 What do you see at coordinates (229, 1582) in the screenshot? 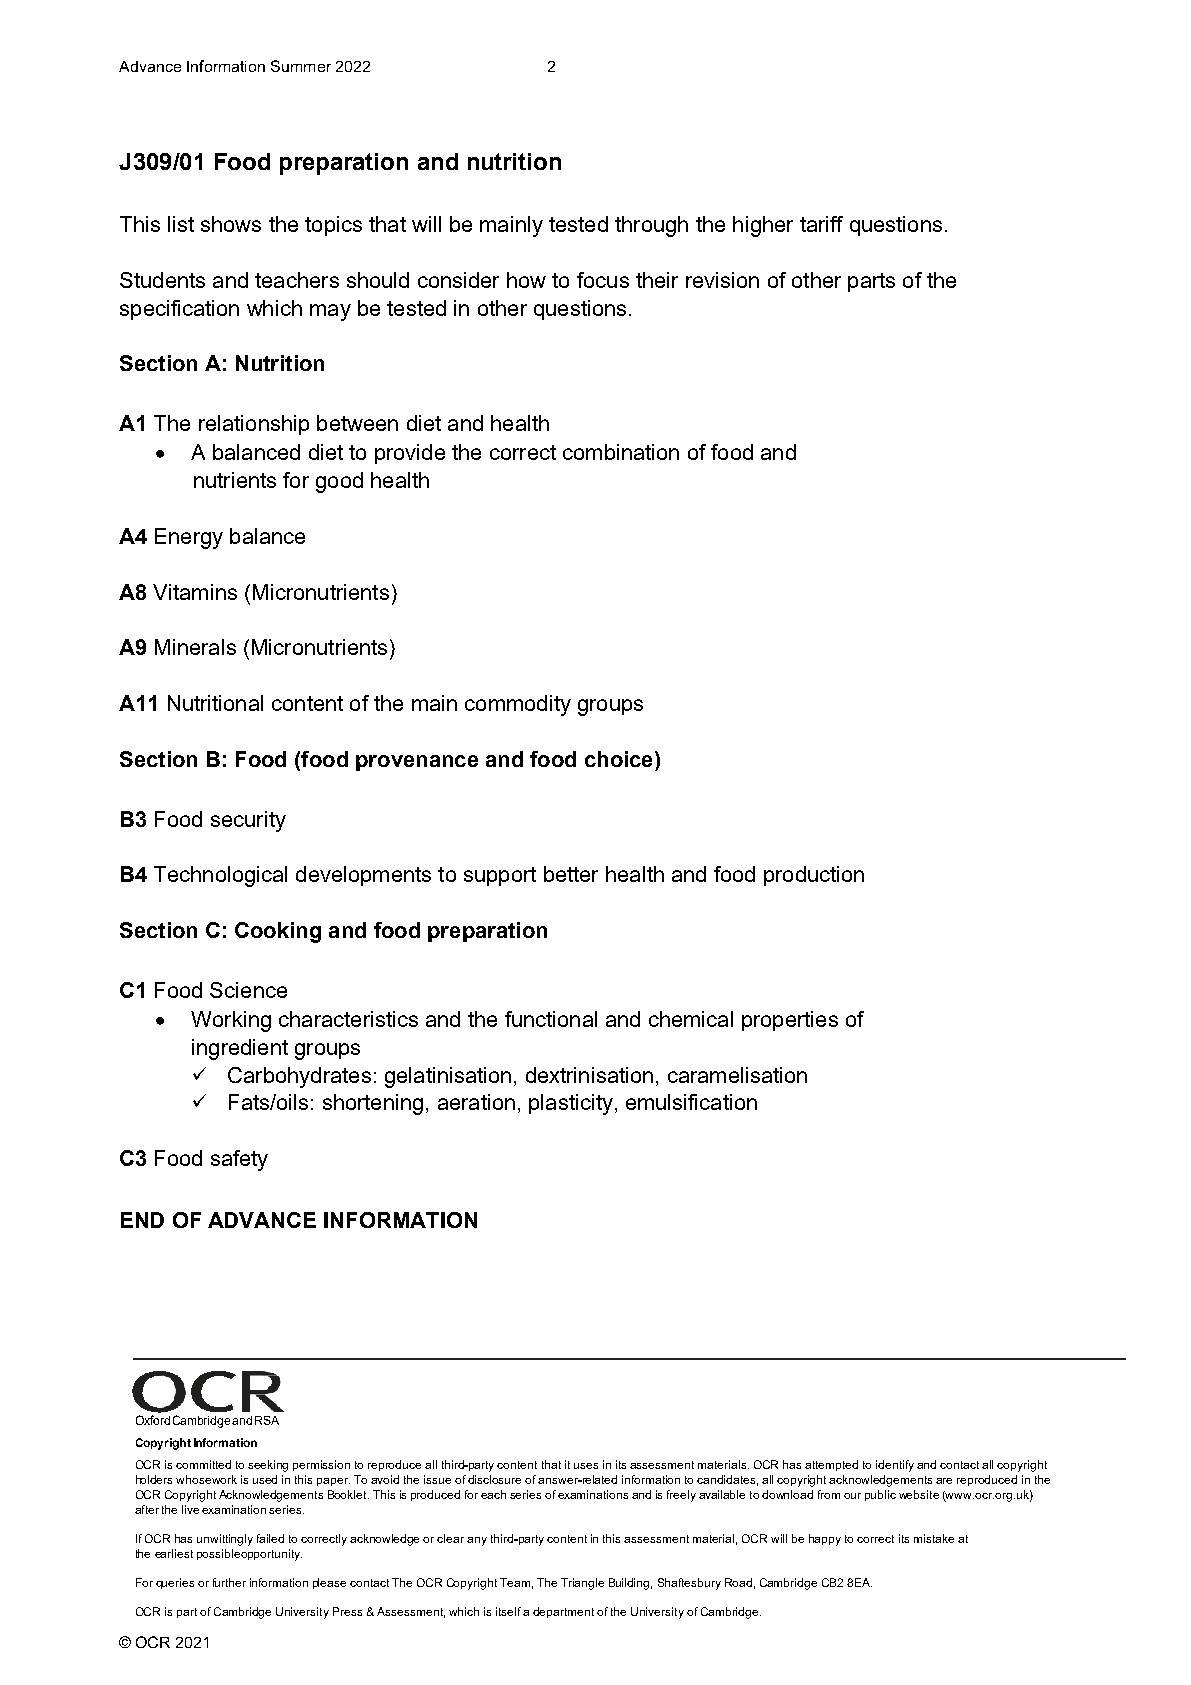
I see `further` at bounding box center [229, 1582].
